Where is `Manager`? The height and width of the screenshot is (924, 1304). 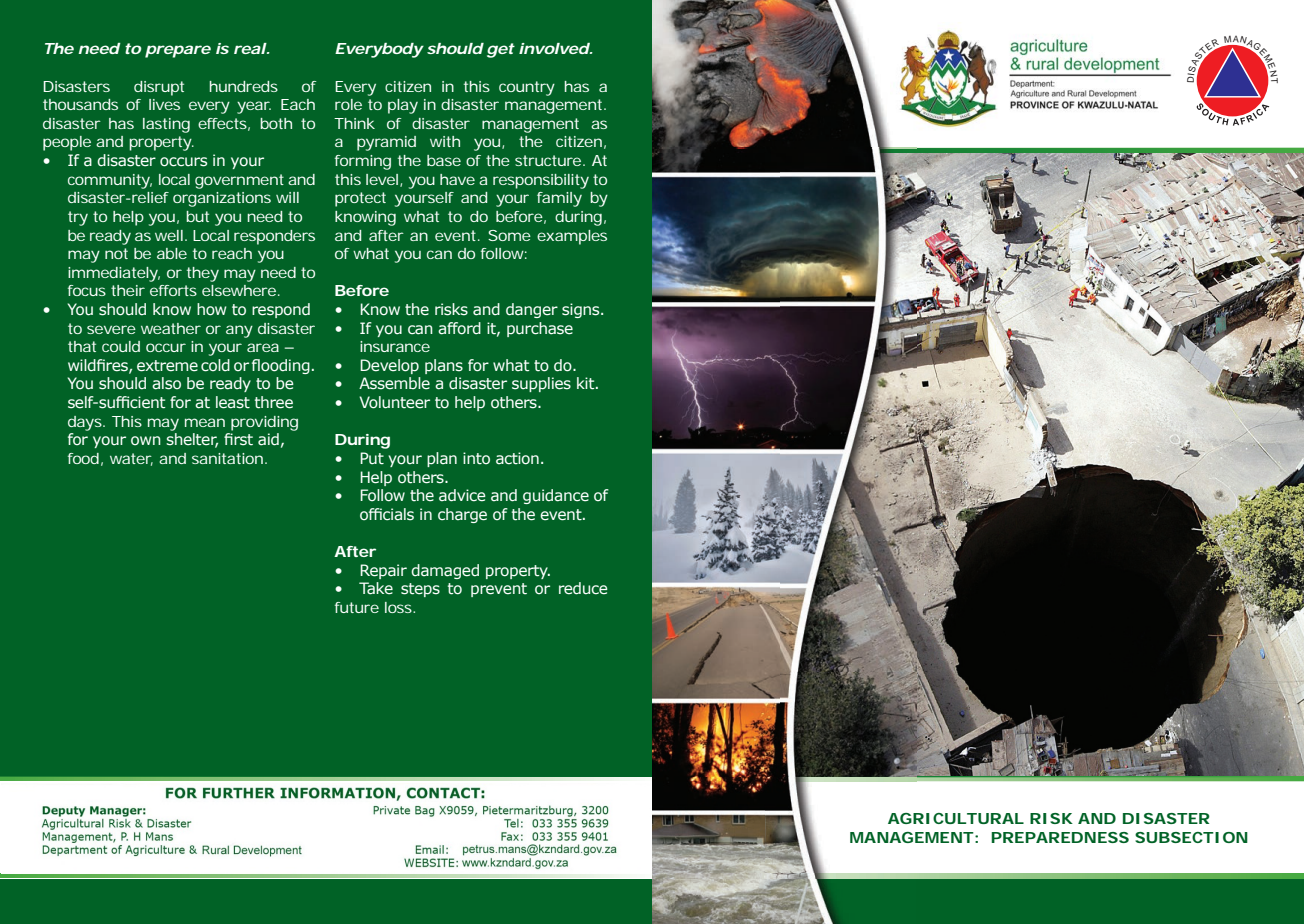 Manager is located at coordinates (116, 811).
